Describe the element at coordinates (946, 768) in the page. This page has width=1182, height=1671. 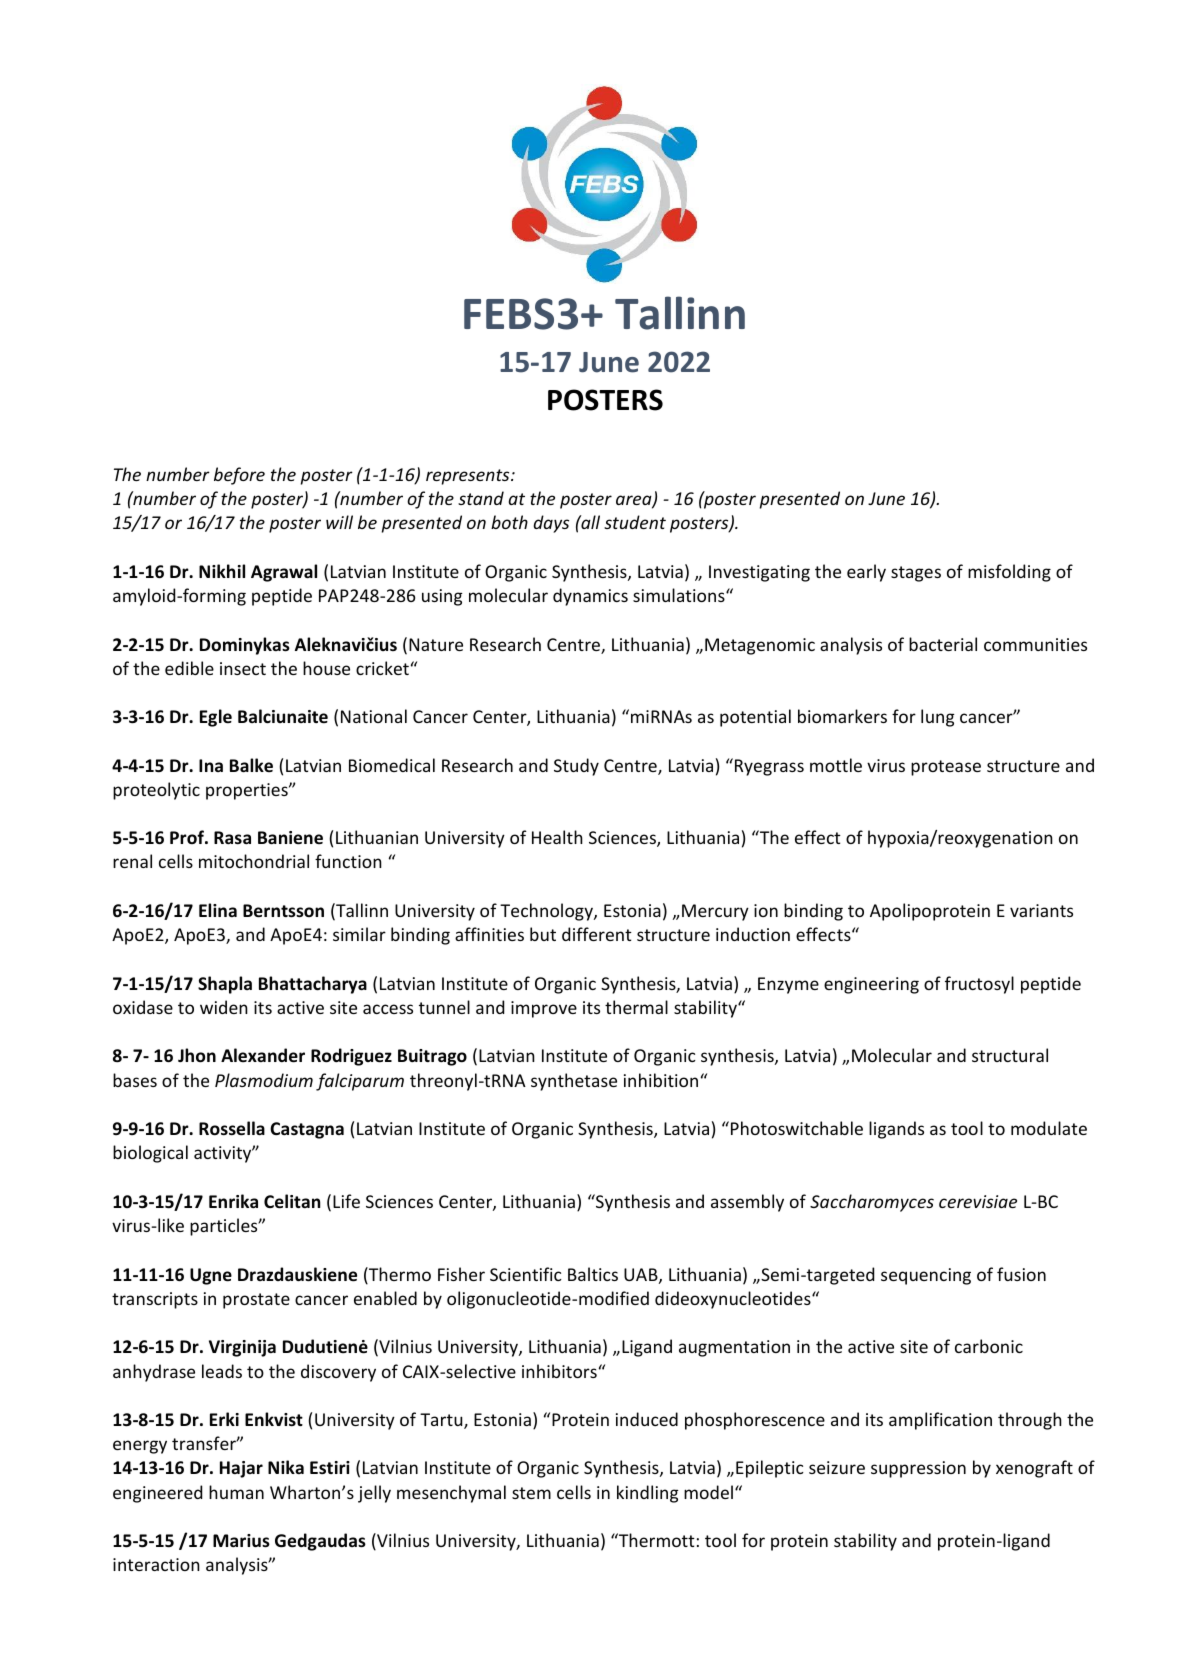
I see `protease` at that location.
